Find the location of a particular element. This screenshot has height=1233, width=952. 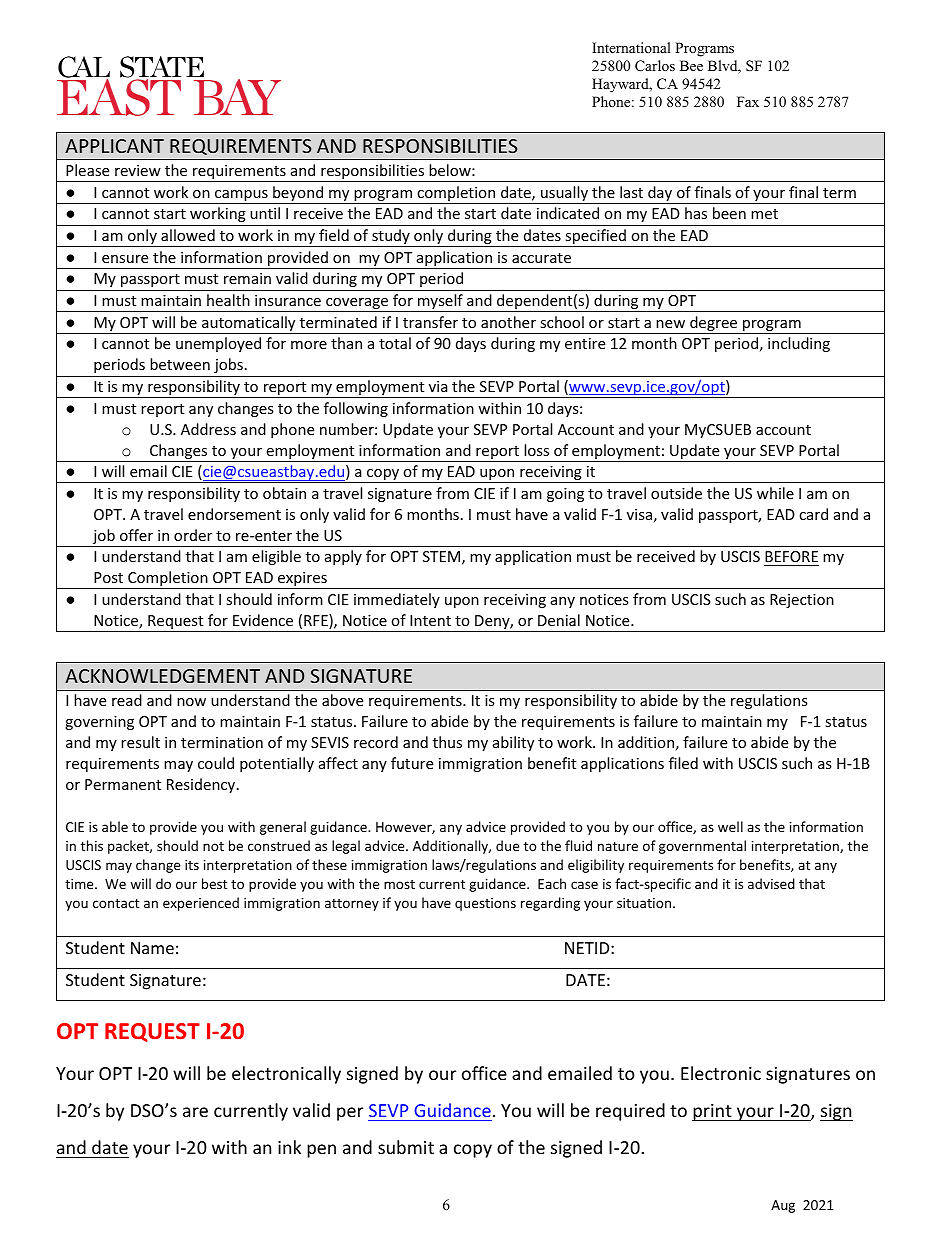

are is located at coordinates (195, 1112).
